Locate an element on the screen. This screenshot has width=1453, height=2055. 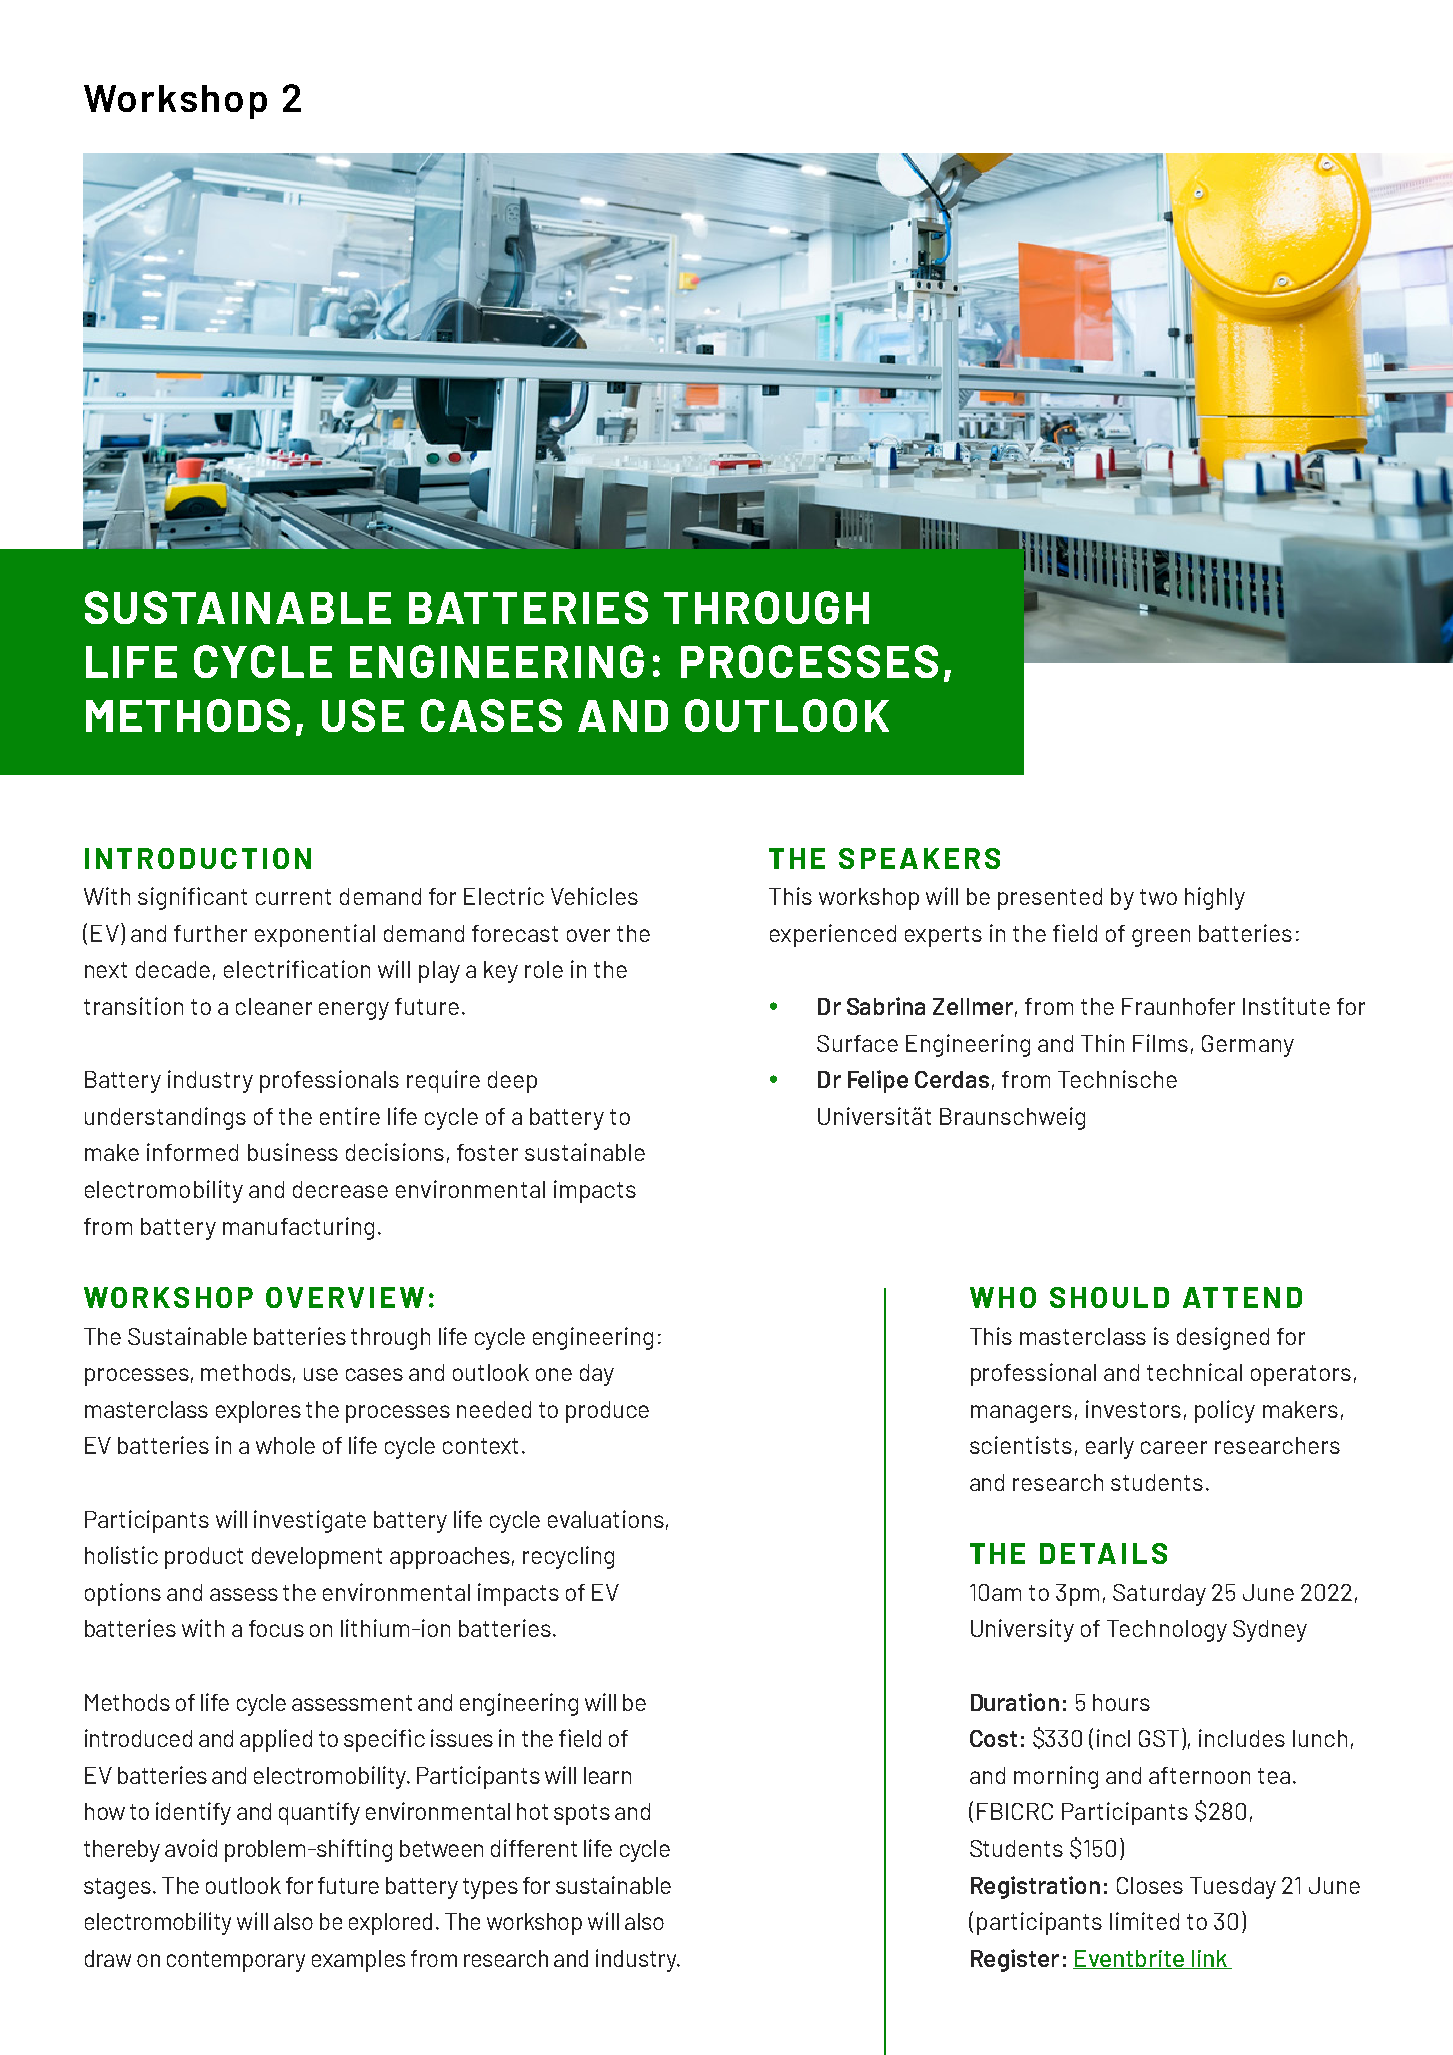
further is located at coordinates (210, 933).
